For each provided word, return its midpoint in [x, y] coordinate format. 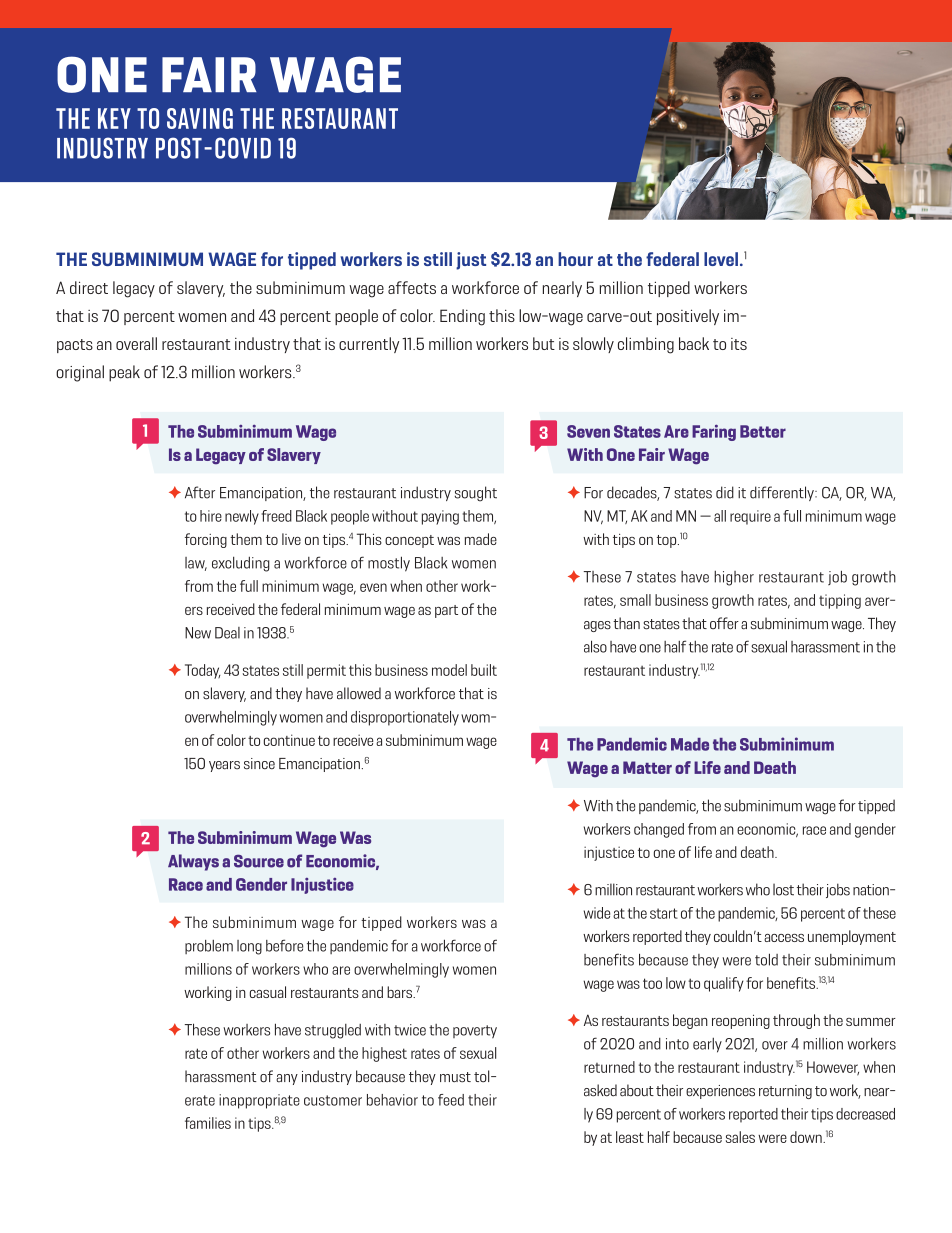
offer [724, 623]
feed [451, 1100]
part [446, 611]
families [208, 1123]
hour [575, 259]
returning [785, 1092]
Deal [227, 633]
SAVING [200, 118]
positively [688, 317]
